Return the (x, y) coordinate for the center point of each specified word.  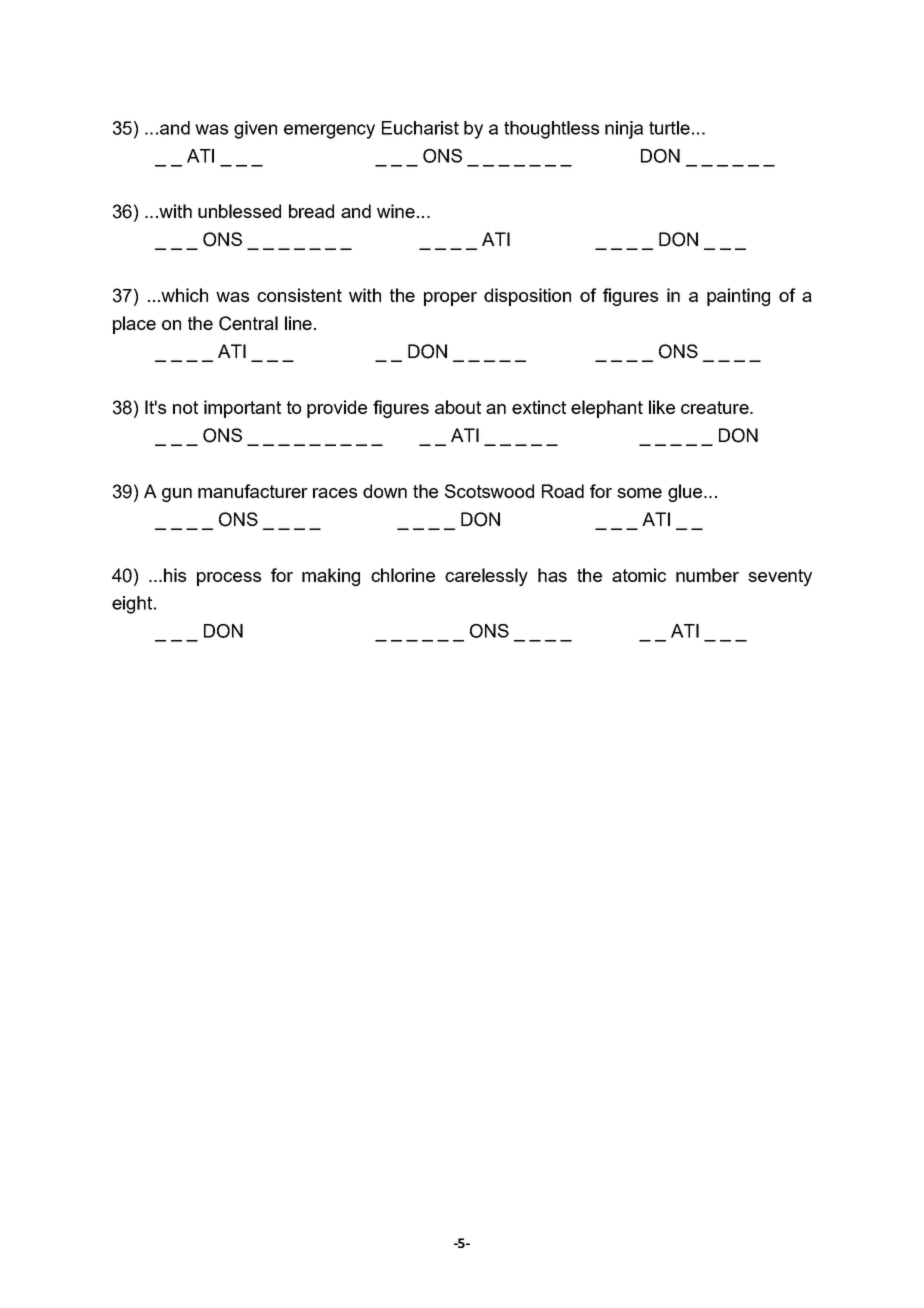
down (385, 491)
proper (450, 299)
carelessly (486, 577)
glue (686, 493)
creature (716, 407)
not (185, 407)
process (229, 579)
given (255, 130)
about (458, 407)
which (183, 295)
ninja (624, 130)
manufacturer (253, 491)
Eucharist (420, 128)
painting (738, 297)
